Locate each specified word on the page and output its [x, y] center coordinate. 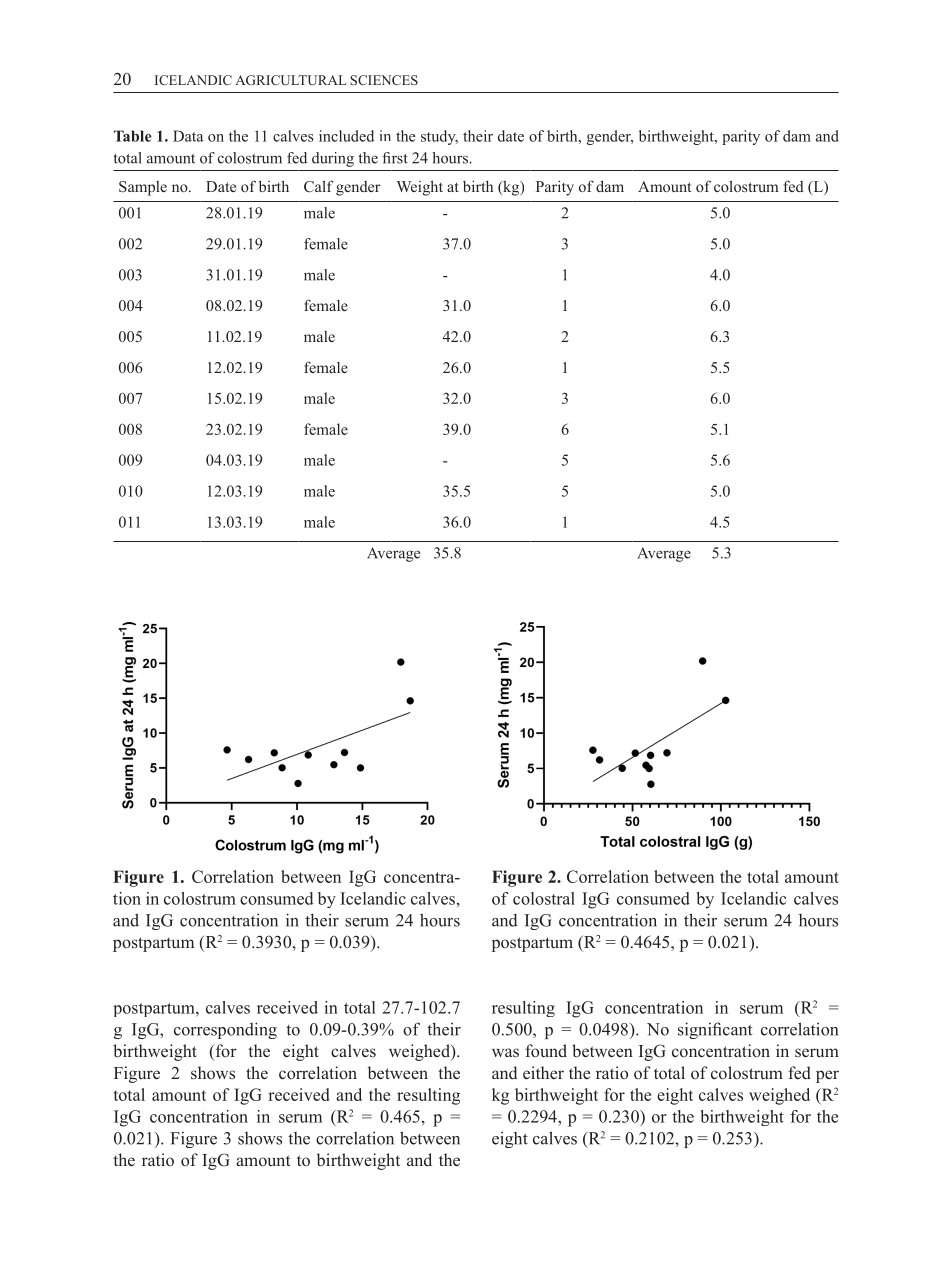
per [827, 1076]
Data [188, 136]
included [346, 136]
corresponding [225, 1030]
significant [715, 1030]
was [505, 1052]
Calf [318, 186]
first [395, 158]
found [546, 1050]
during [333, 159]
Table [132, 136]
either [543, 1072]
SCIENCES [384, 80]
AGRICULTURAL [290, 80]
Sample [143, 188]
